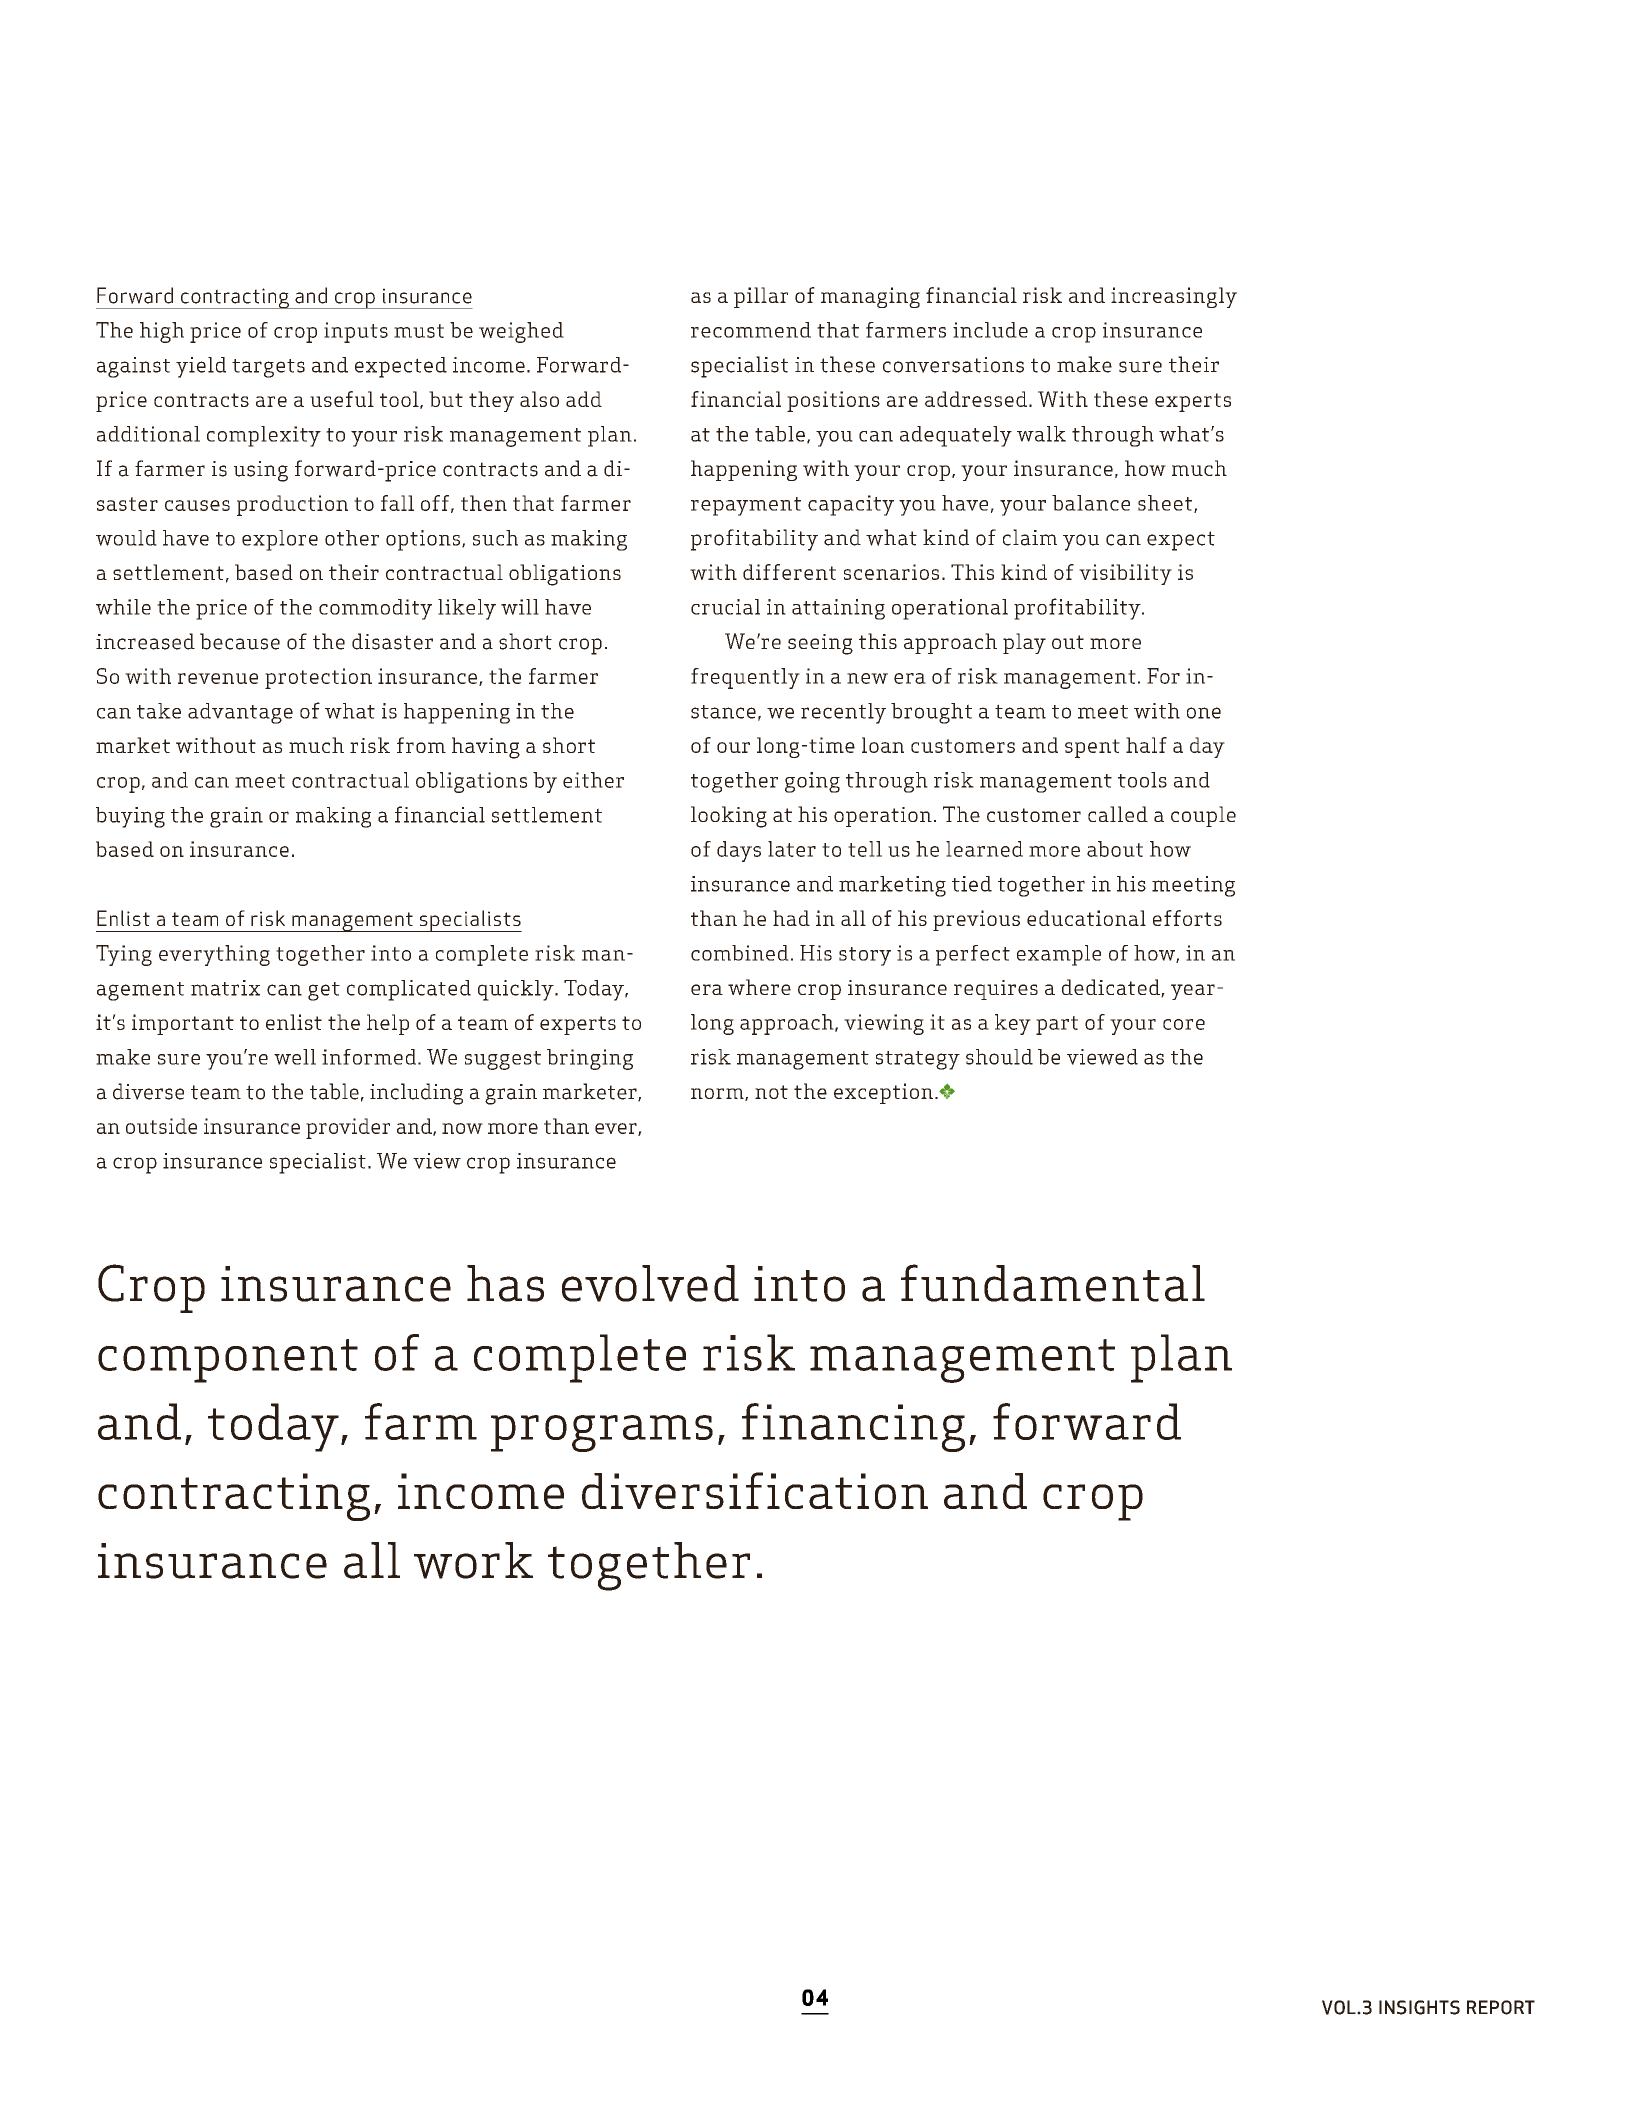  Describe the element at coordinates (240, 713) in the document. I see `advantage` at that location.
